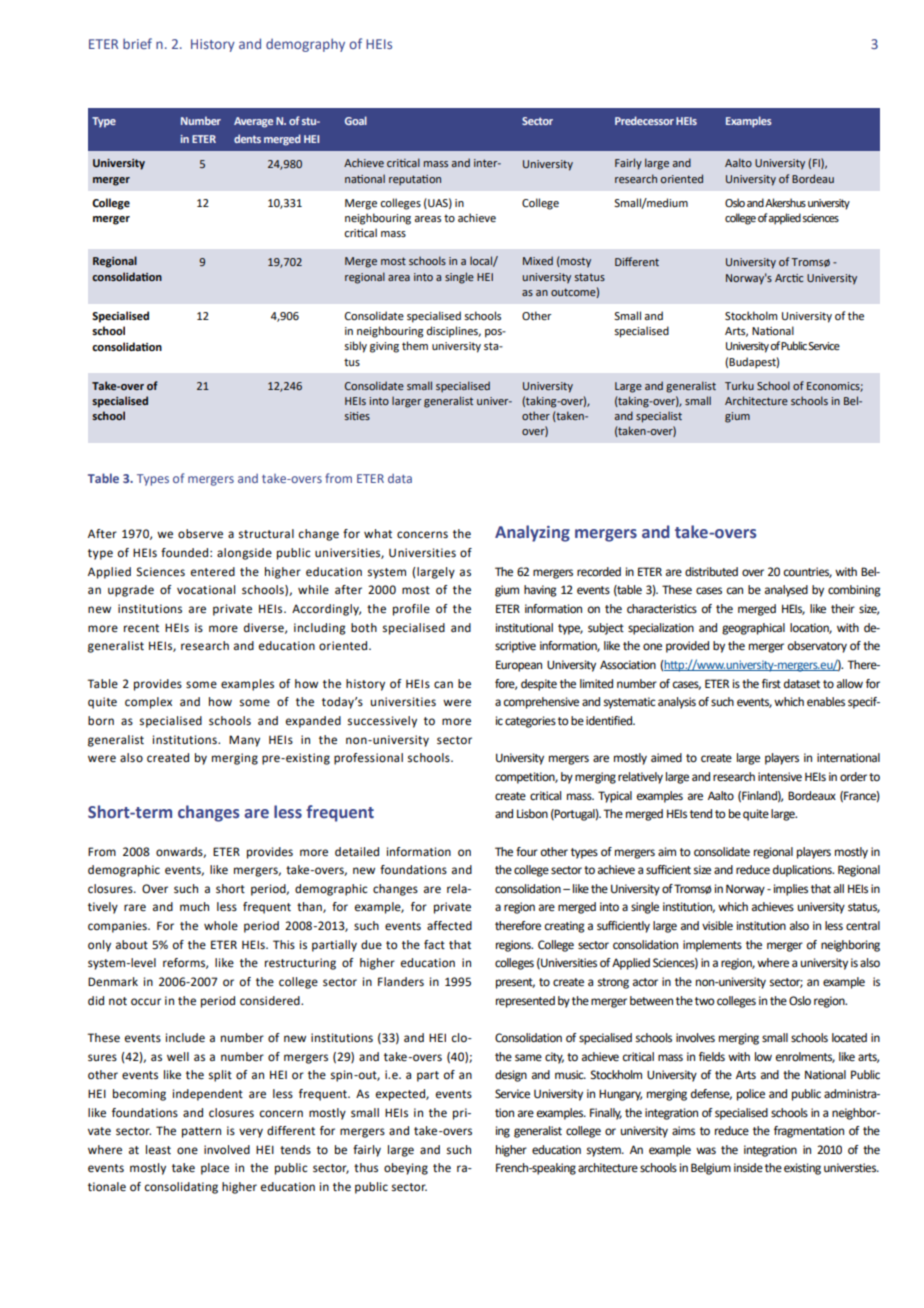  What do you see at coordinates (200, 534) in the image?
I see `observe` at bounding box center [200, 534].
